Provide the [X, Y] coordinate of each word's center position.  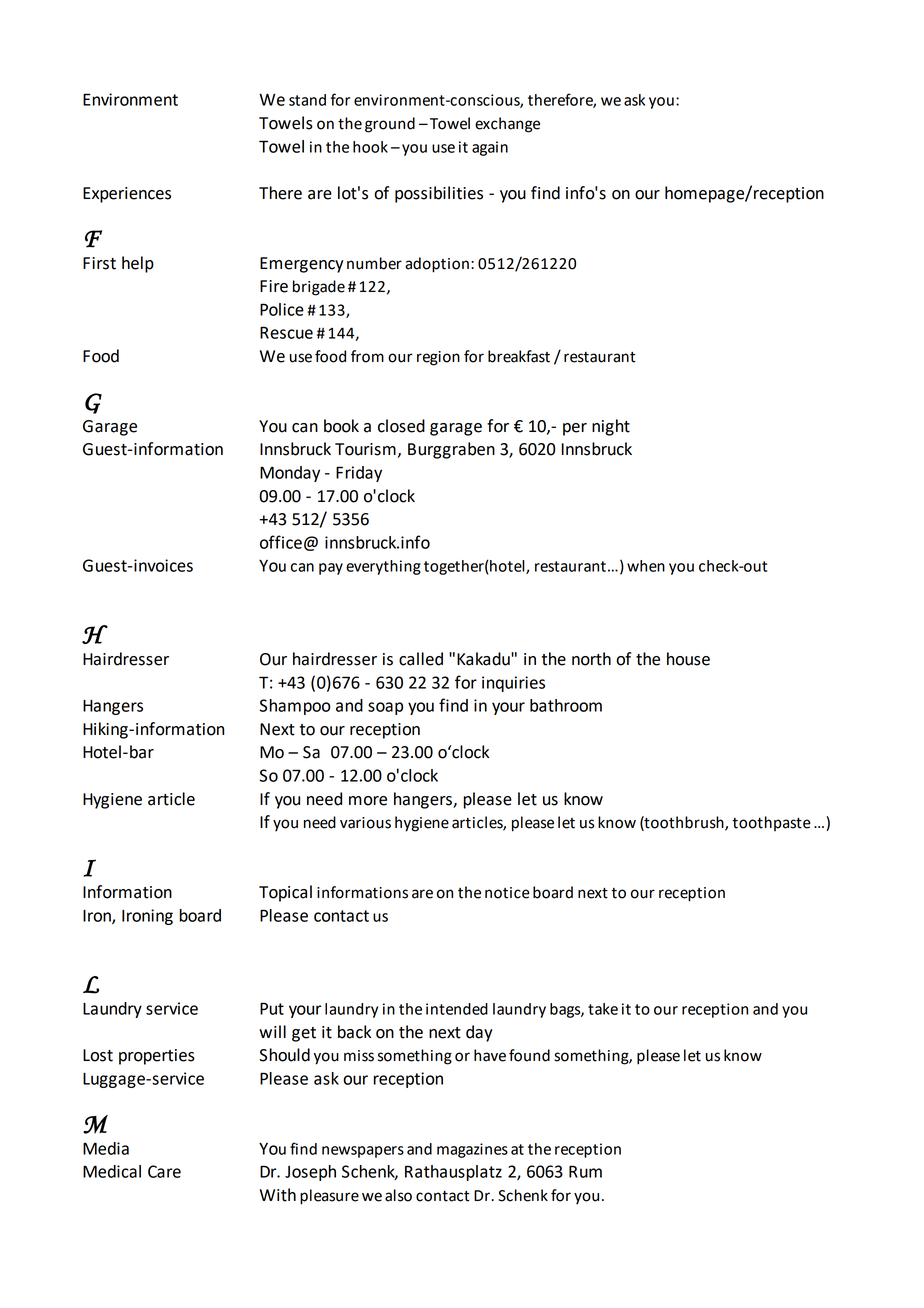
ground [390, 125]
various [365, 823]
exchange [507, 125]
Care [164, 1171]
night [611, 427]
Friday [359, 474]
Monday [290, 474]
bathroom [566, 705]
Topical [285, 893]
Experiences [127, 195]
